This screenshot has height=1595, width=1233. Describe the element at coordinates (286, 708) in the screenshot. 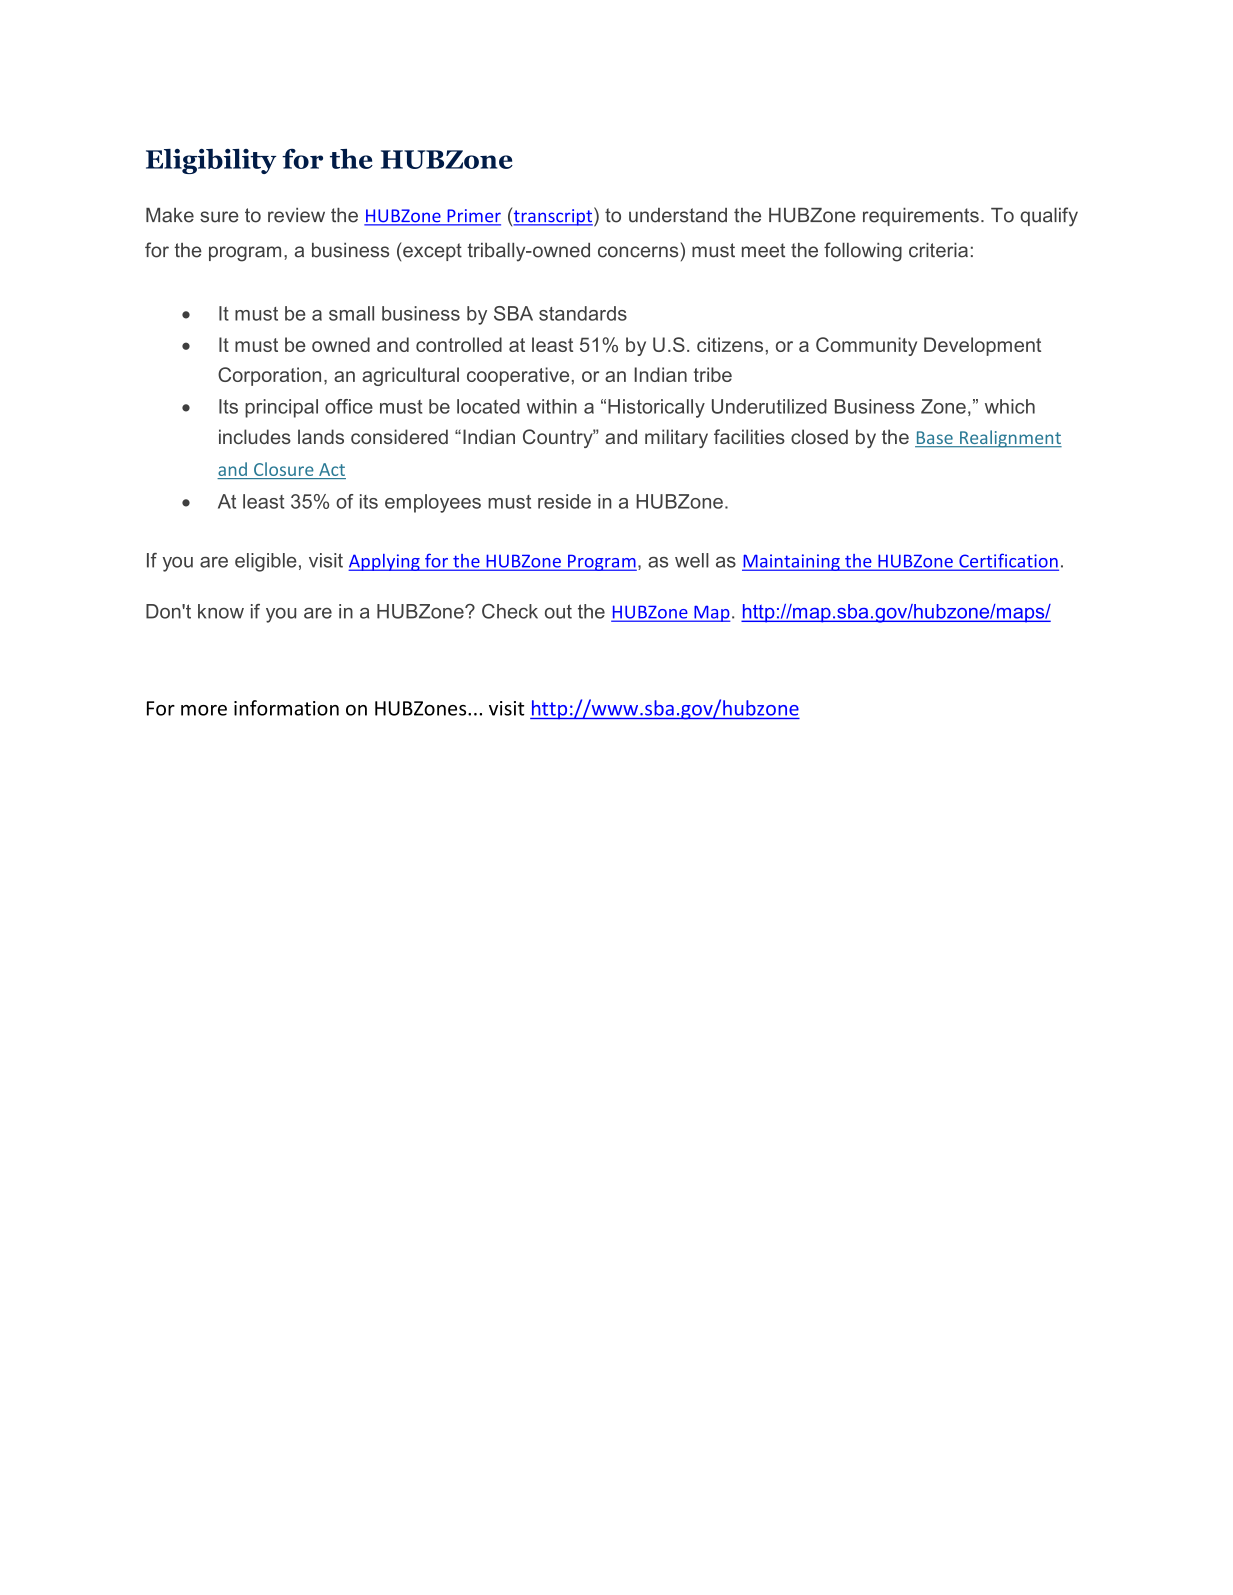

I see `information` at that location.
